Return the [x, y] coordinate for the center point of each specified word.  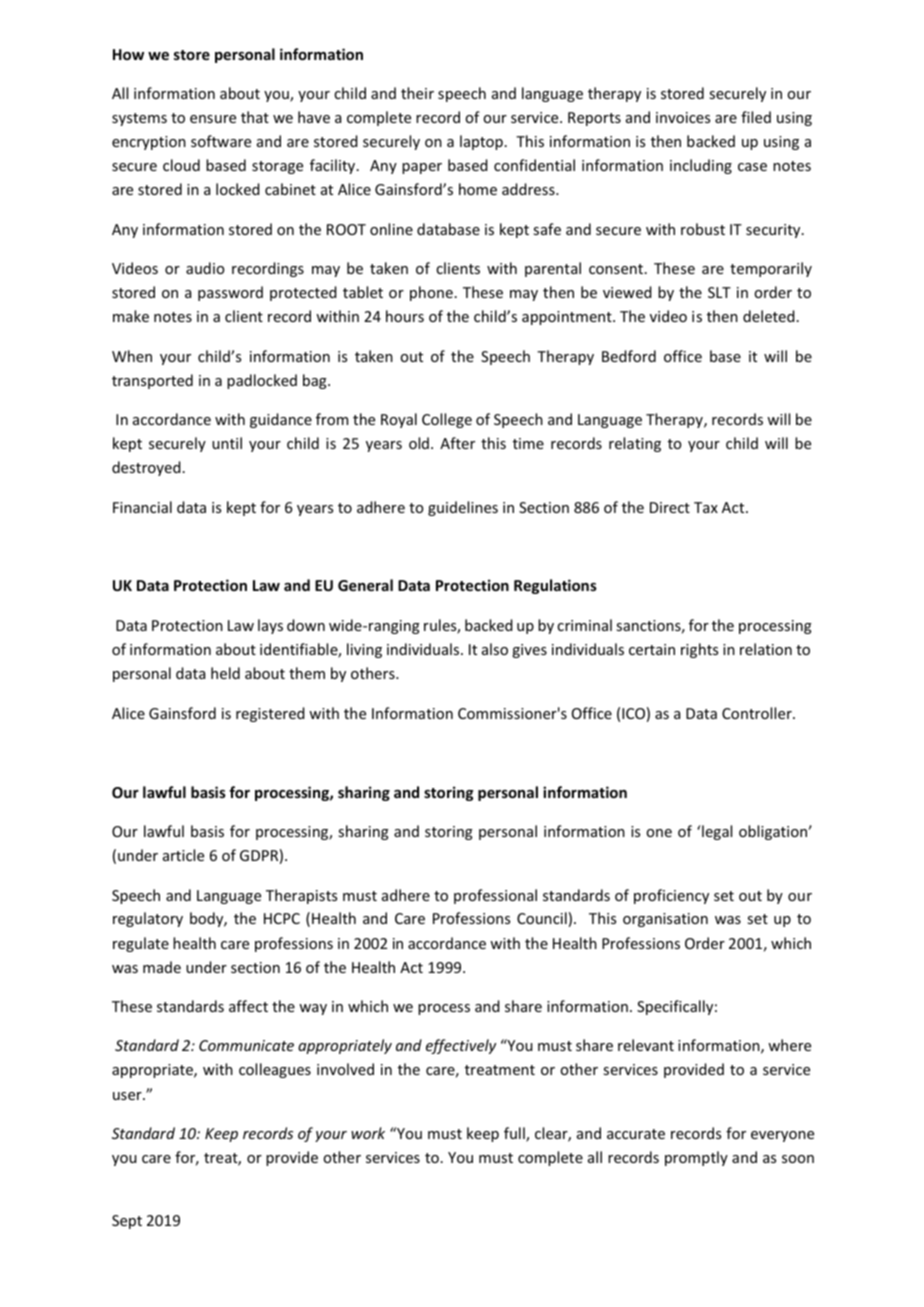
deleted [769, 316]
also [495, 649]
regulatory [148, 919]
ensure [213, 119]
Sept [127, 1222]
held [225, 673]
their [417, 93]
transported [152, 381]
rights [699, 650]
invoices [683, 117]
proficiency [671, 896]
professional [495, 896]
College [447, 420]
